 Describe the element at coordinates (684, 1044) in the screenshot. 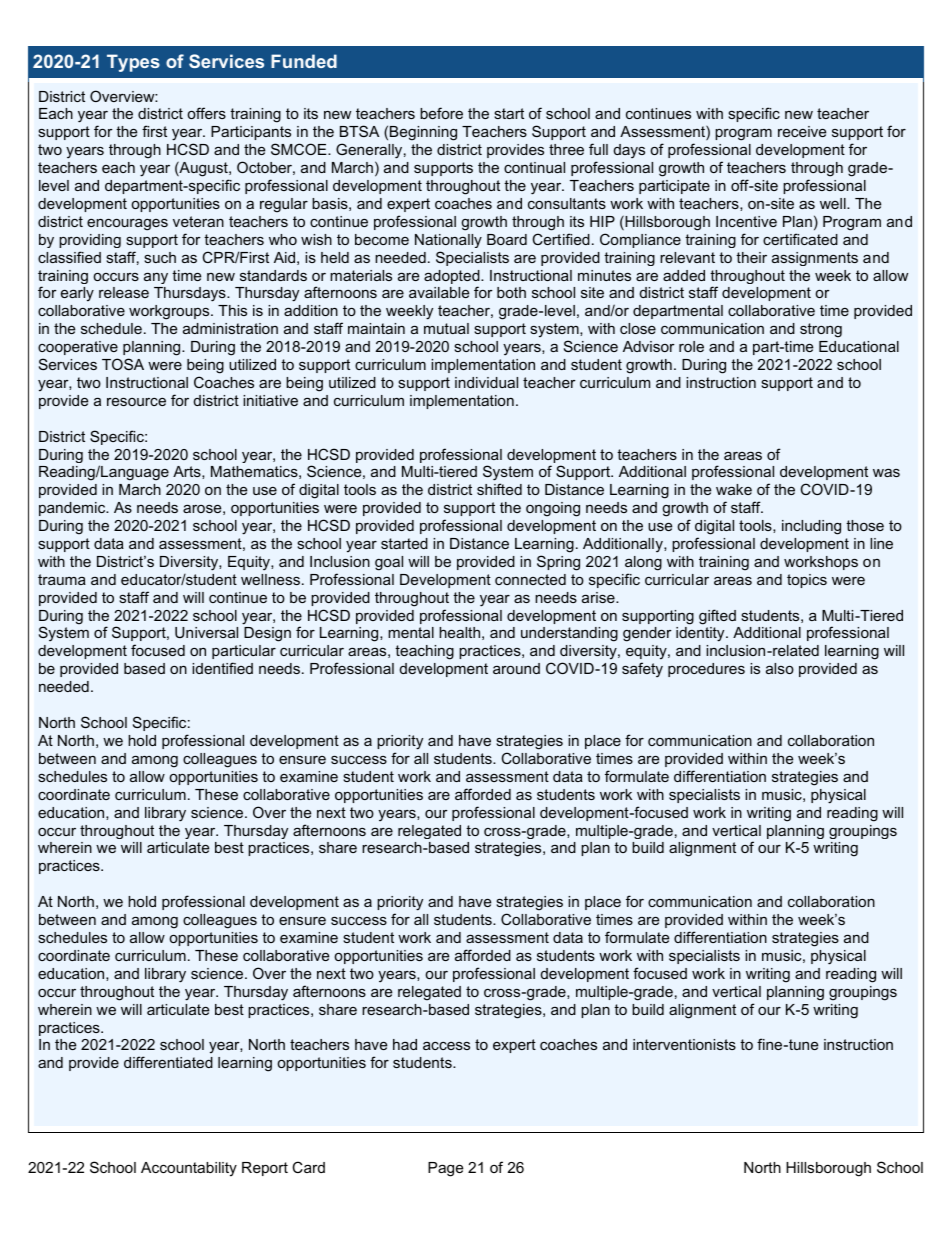

I see `interventionists` at that location.
